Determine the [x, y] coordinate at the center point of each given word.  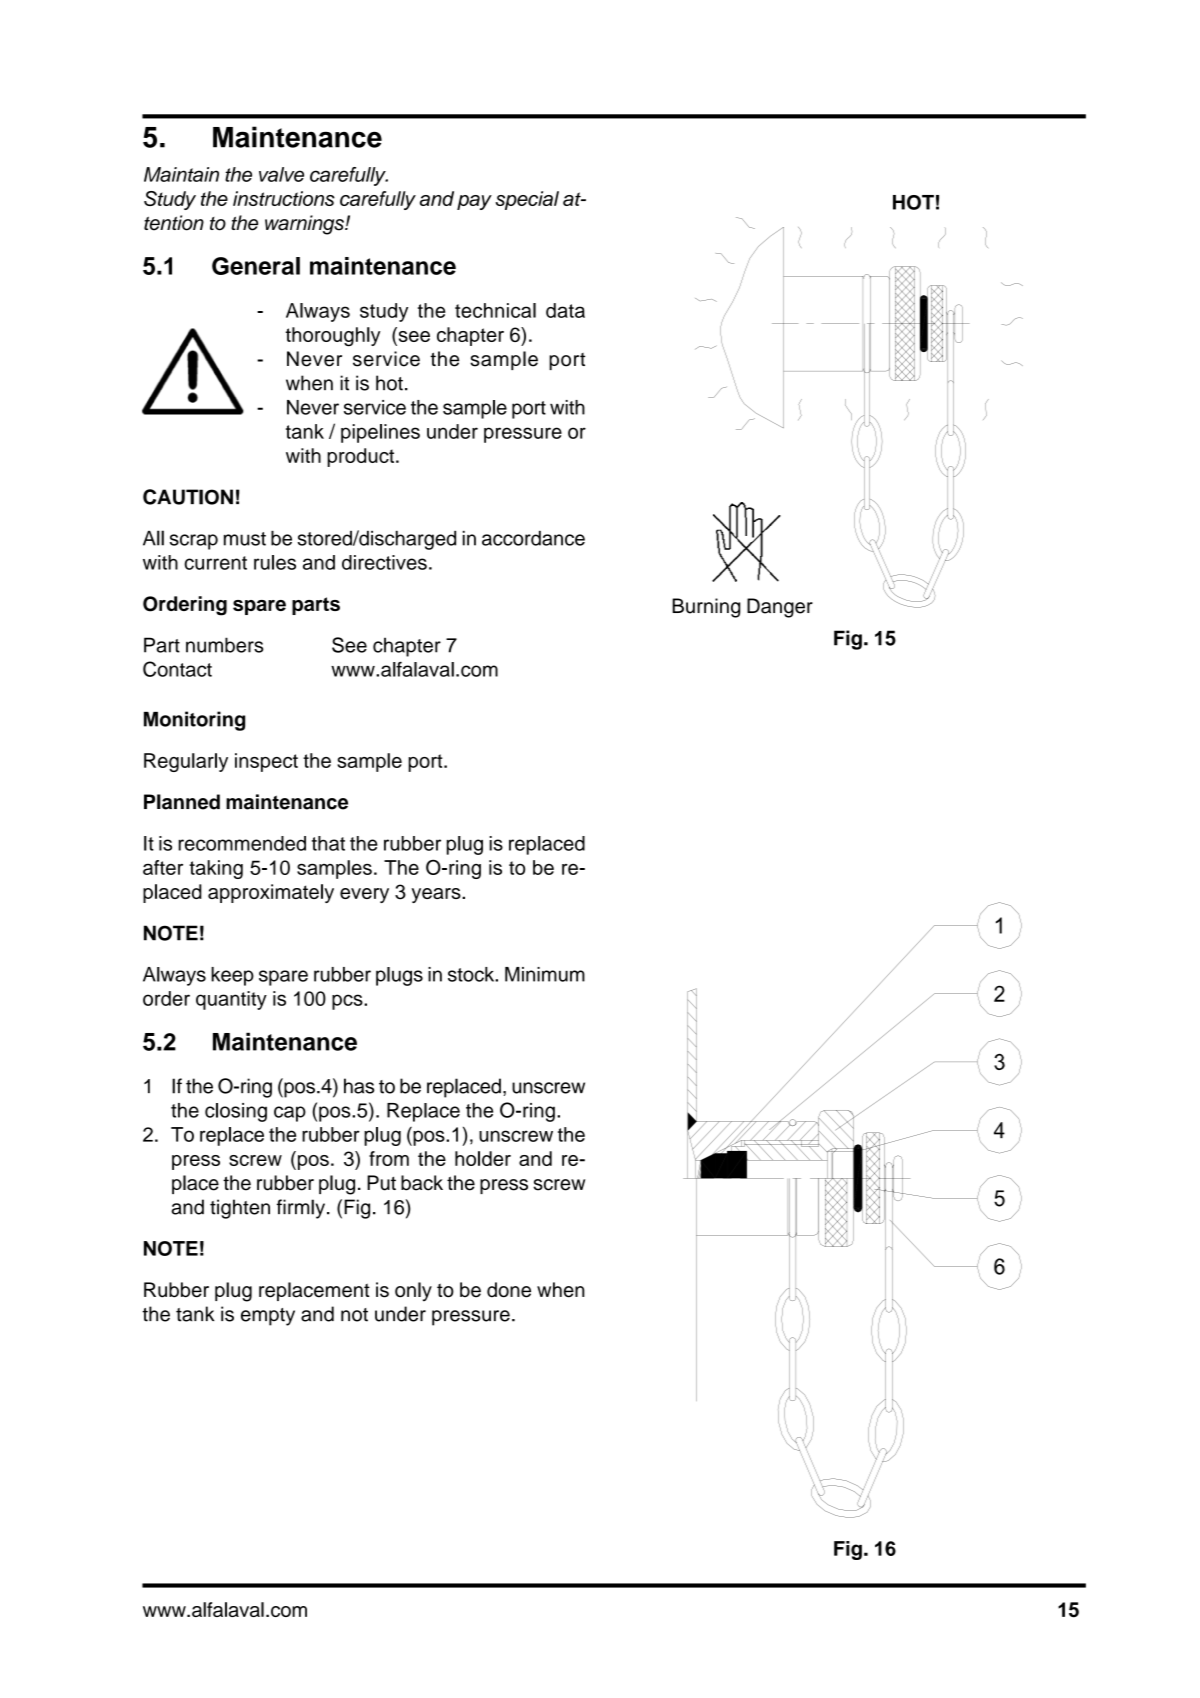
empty [268, 1317]
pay [474, 202]
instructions [284, 198]
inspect [266, 762]
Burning [706, 608]
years [437, 895]
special [527, 200]
